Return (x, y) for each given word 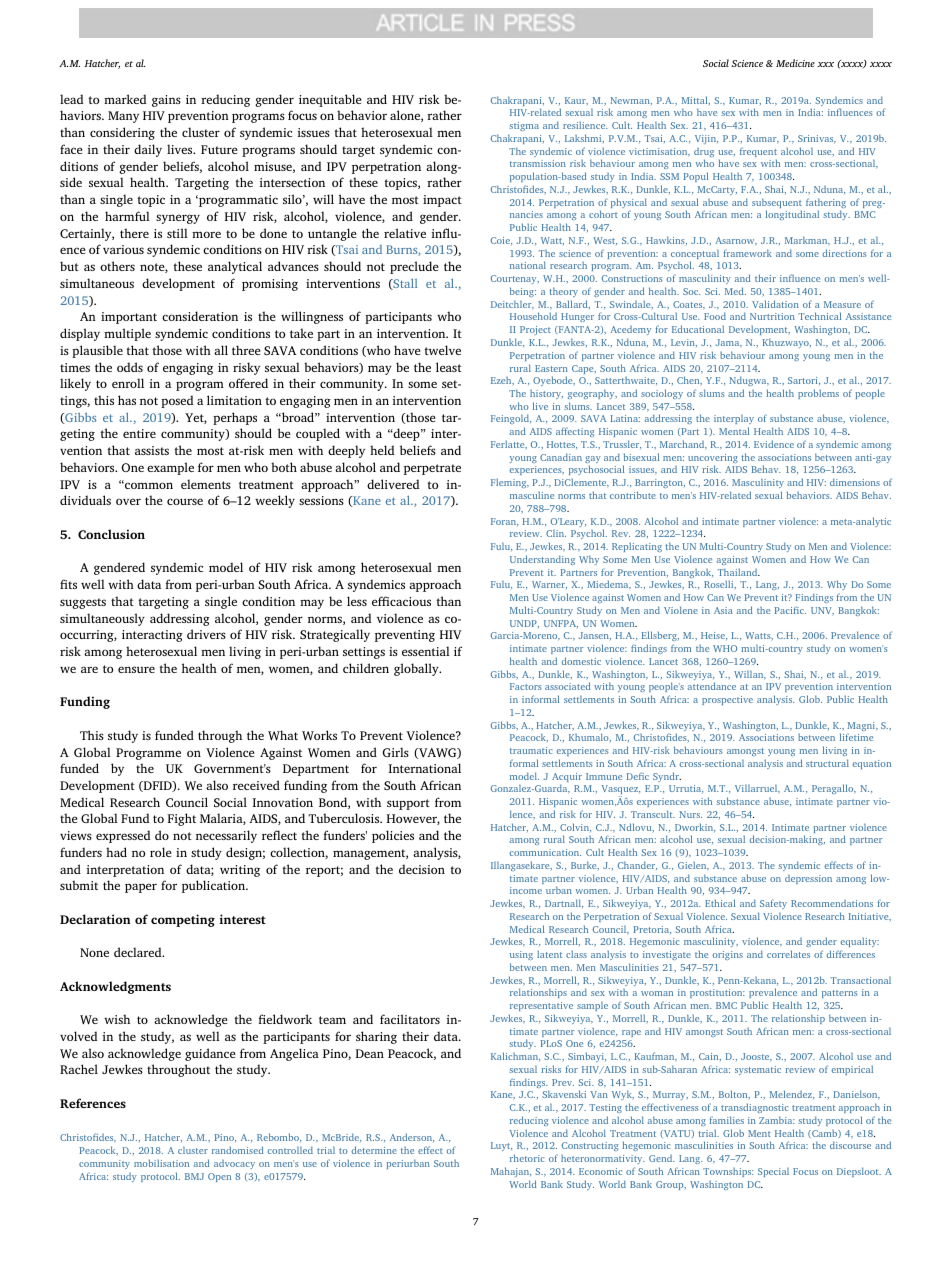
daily (148, 150)
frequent (758, 153)
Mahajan (511, 1172)
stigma (523, 128)
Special (773, 1172)
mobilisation (161, 1163)
